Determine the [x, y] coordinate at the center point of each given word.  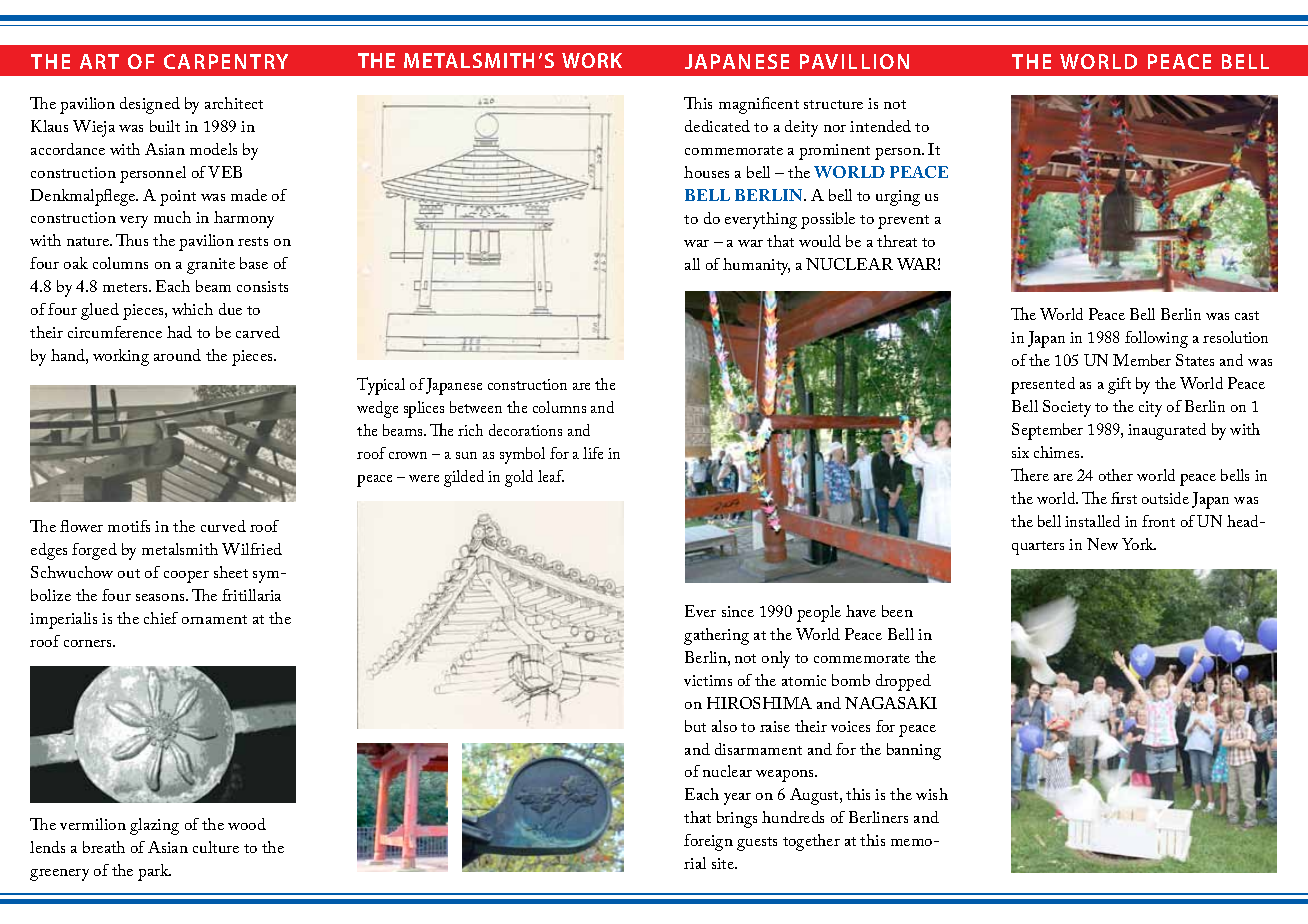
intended [880, 126]
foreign [708, 842]
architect [234, 103]
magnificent [759, 105]
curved [223, 526]
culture [216, 847]
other [1116, 475]
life [593, 453]
